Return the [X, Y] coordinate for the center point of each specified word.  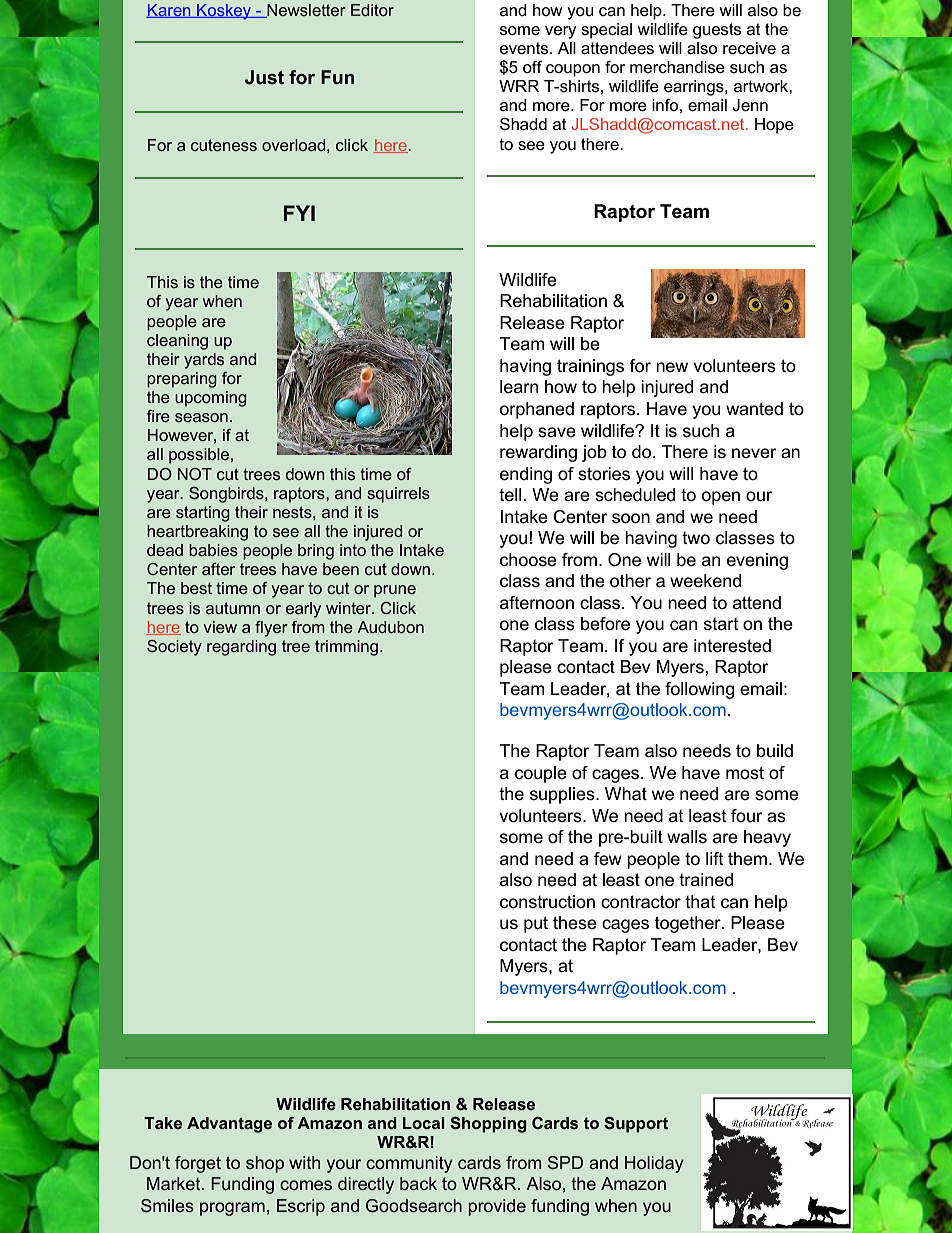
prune [395, 591]
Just [264, 77]
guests [717, 31]
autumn [233, 608]
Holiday [654, 1164]
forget [198, 1164]
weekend [705, 581]
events [525, 48]
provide [497, 1207]
